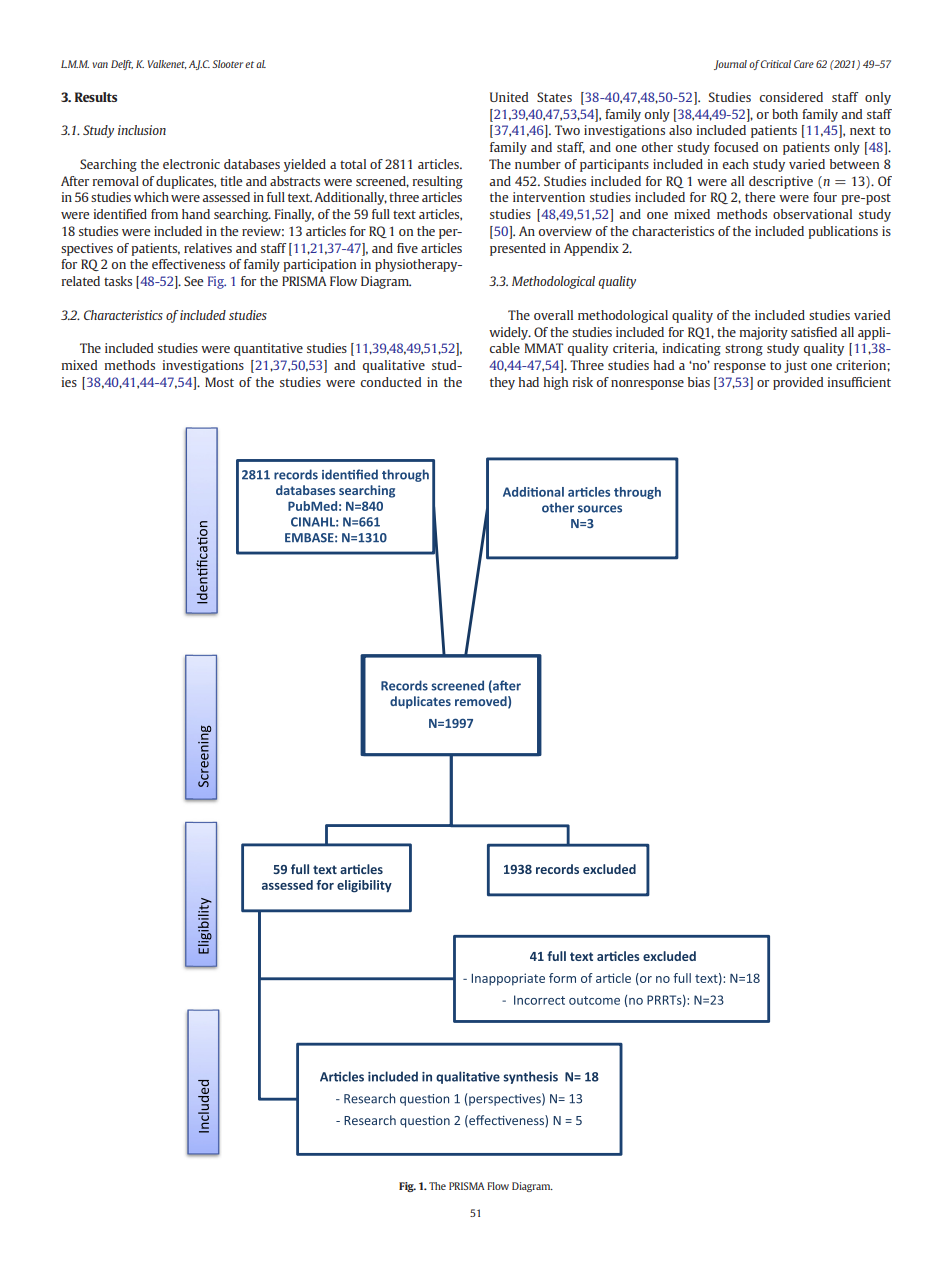 The height and width of the document is (1270, 952). I want to click on Appendix, so click(591, 249).
